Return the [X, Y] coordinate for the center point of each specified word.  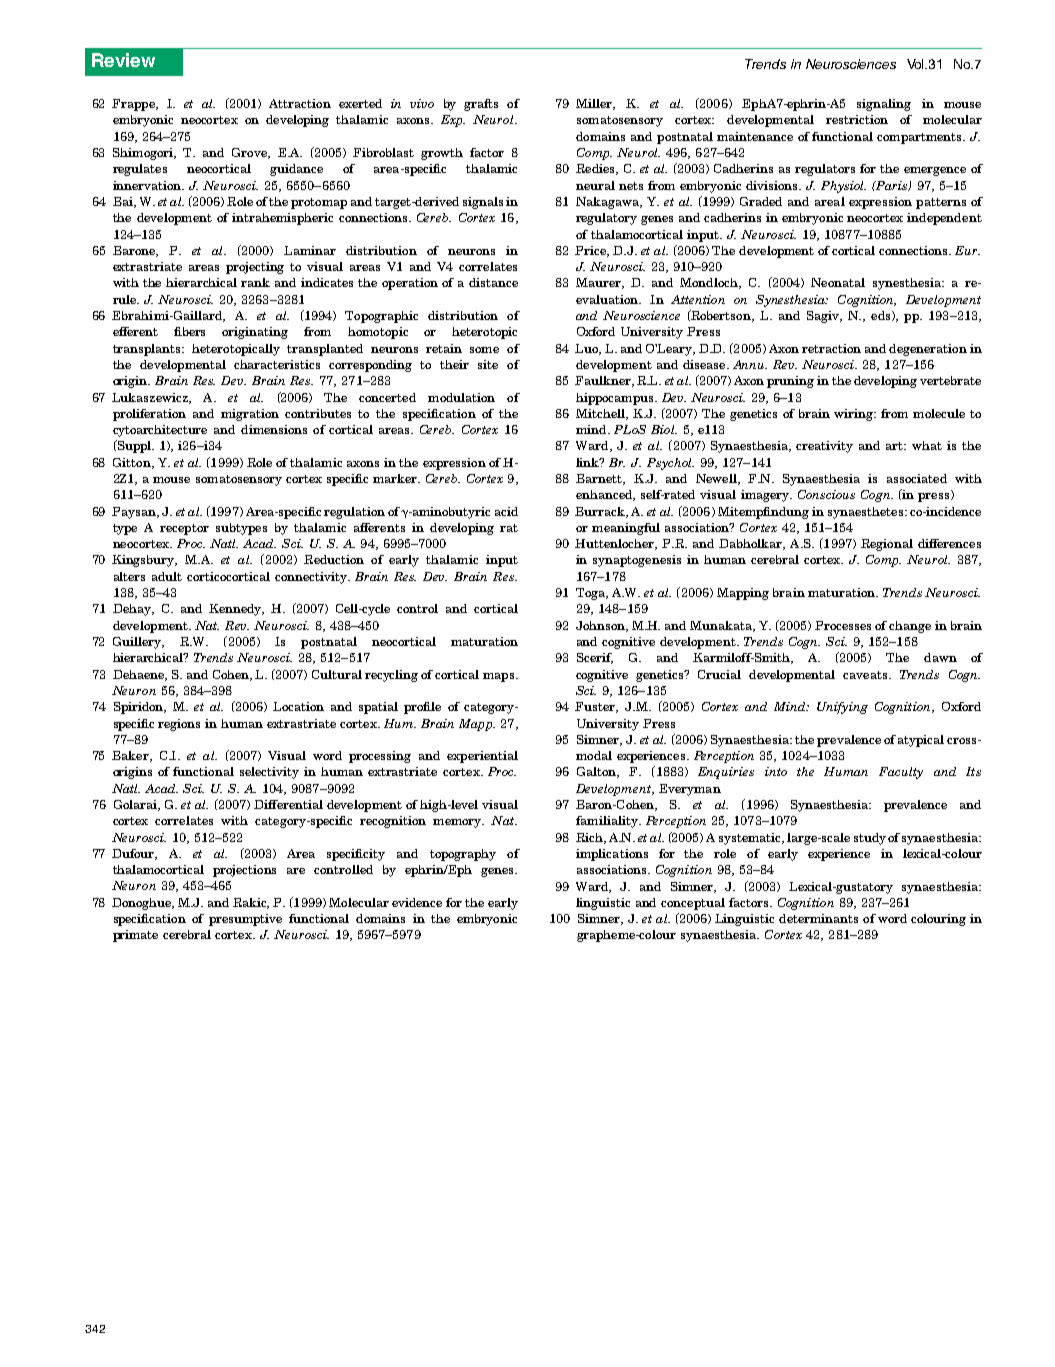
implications [612, 855]
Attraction [300, 103]
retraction [831, 348]
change [910, 627]
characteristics [277, 364]
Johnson [602, 626]
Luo [588, 349]
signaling [884, 105]
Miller [595, 104]
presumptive [245, 920]
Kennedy [236, 610]
